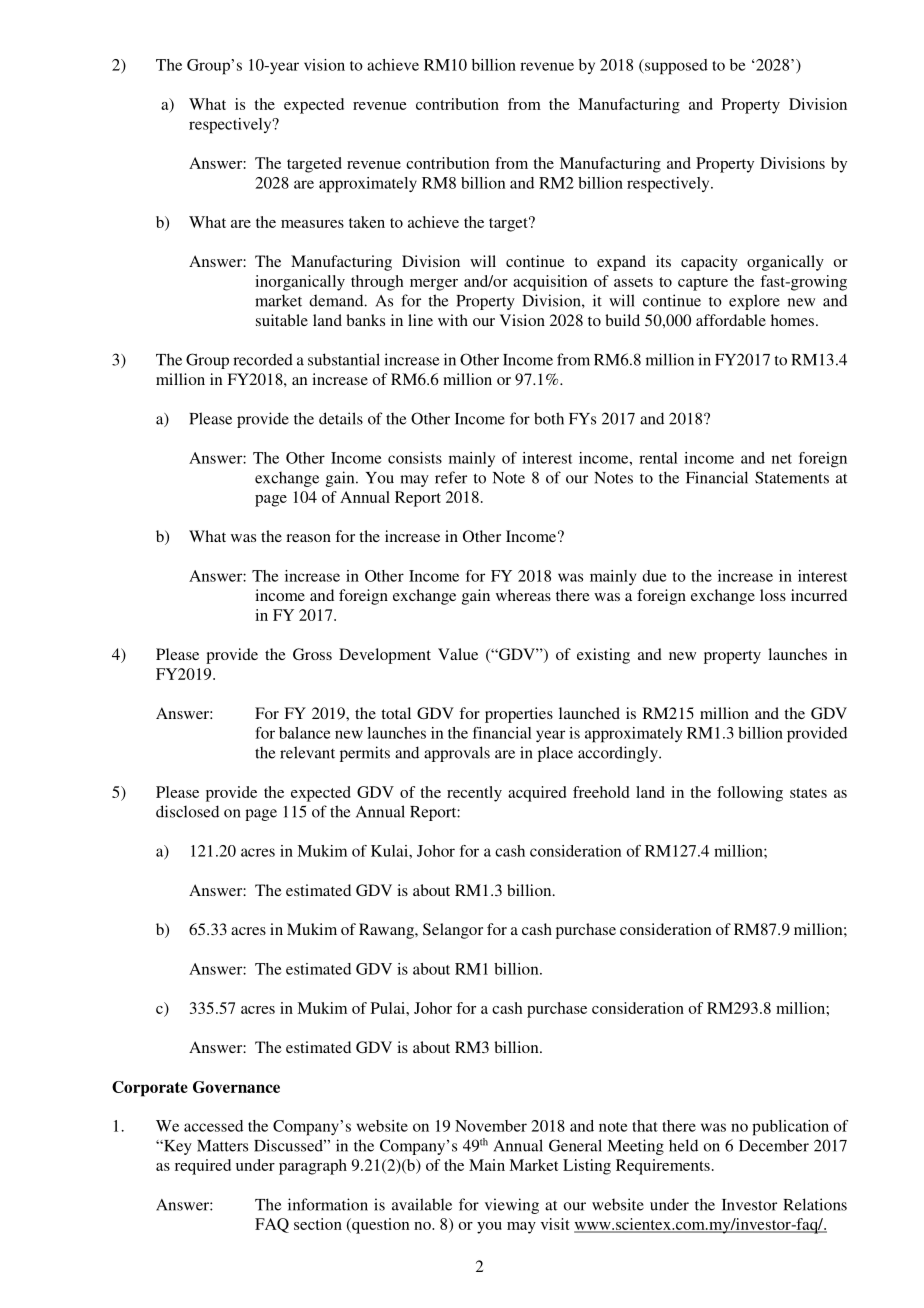 Image resolution: width=924 pixels, height=1308 pixels. Describe the element at coordinates (750, 794) in the screenshot. I see `following` at that location.
